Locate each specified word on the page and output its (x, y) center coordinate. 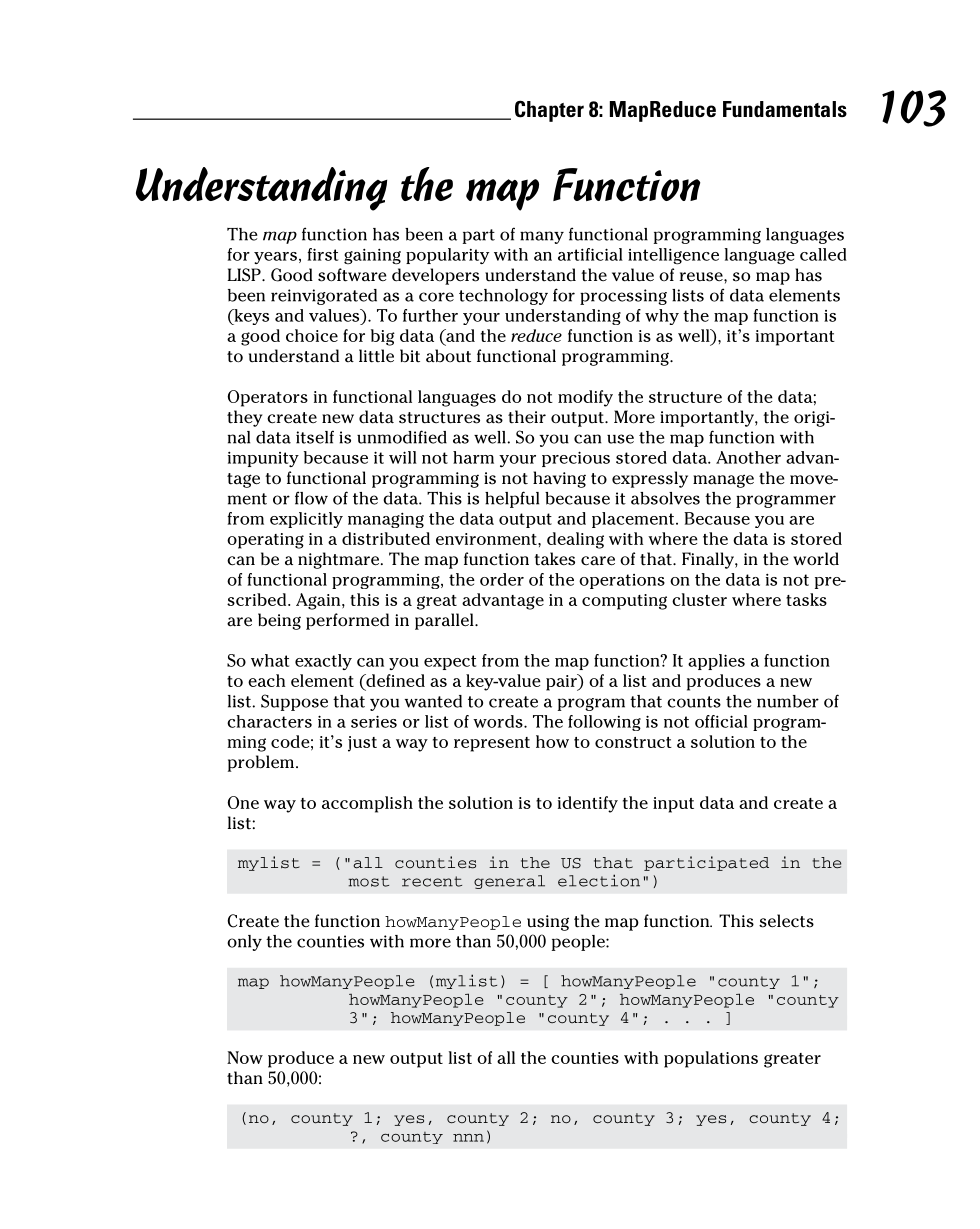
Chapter (549, 111)
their (527, 417)
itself (315, 437)
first (323, 254)
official (721, 721)
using (548, 923)
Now (245, 1057)
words (499, 721)
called (823, 254)
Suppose (294, 702)
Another (748, 457)
